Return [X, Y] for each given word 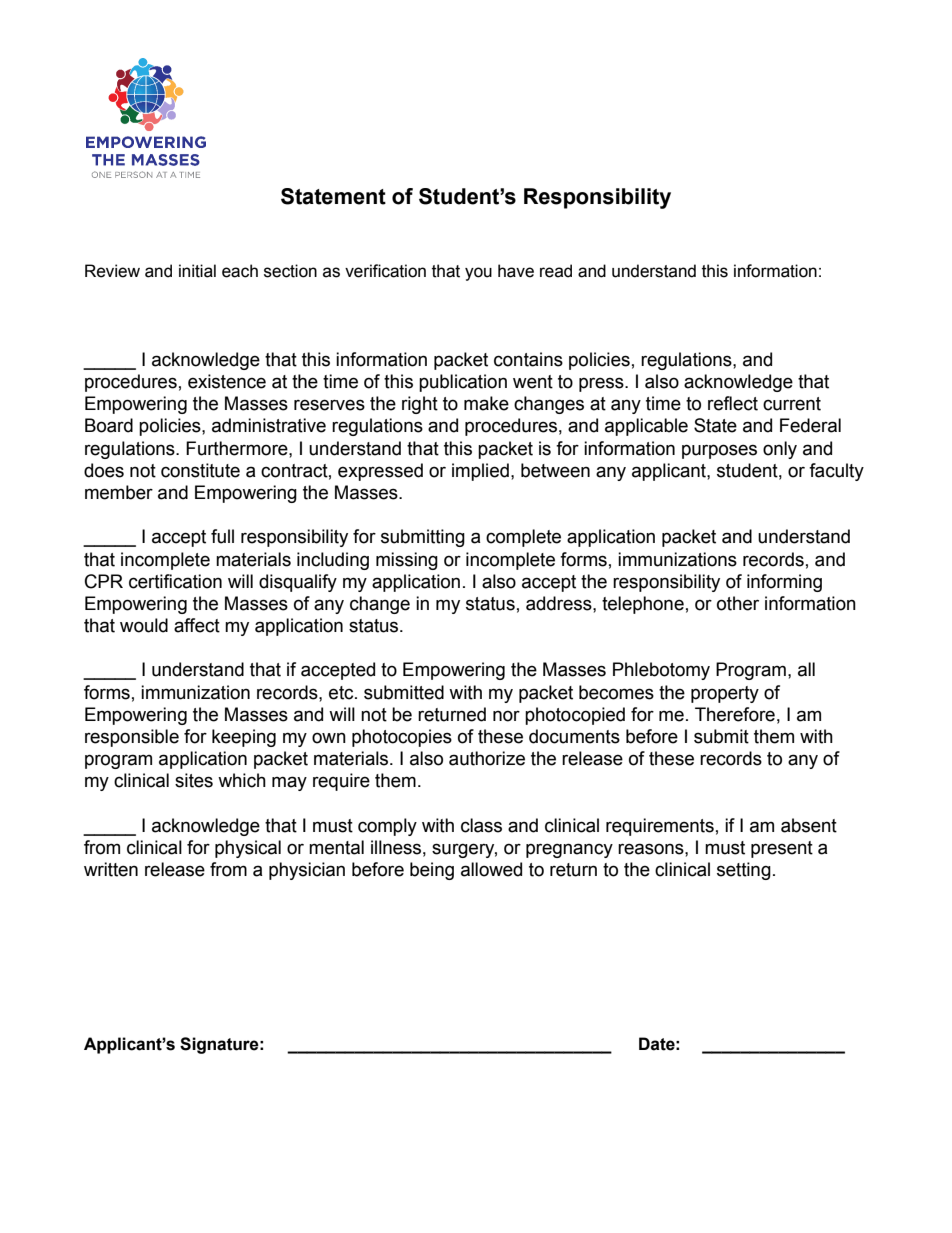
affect [197, 625]
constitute [200, 470]
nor [506, 716]
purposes [719, 451]
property [725, 694]
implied [480, 472]
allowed [491, 869]
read [556, 271]
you [478, 274]
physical [248, 849]
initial [197, 271]
